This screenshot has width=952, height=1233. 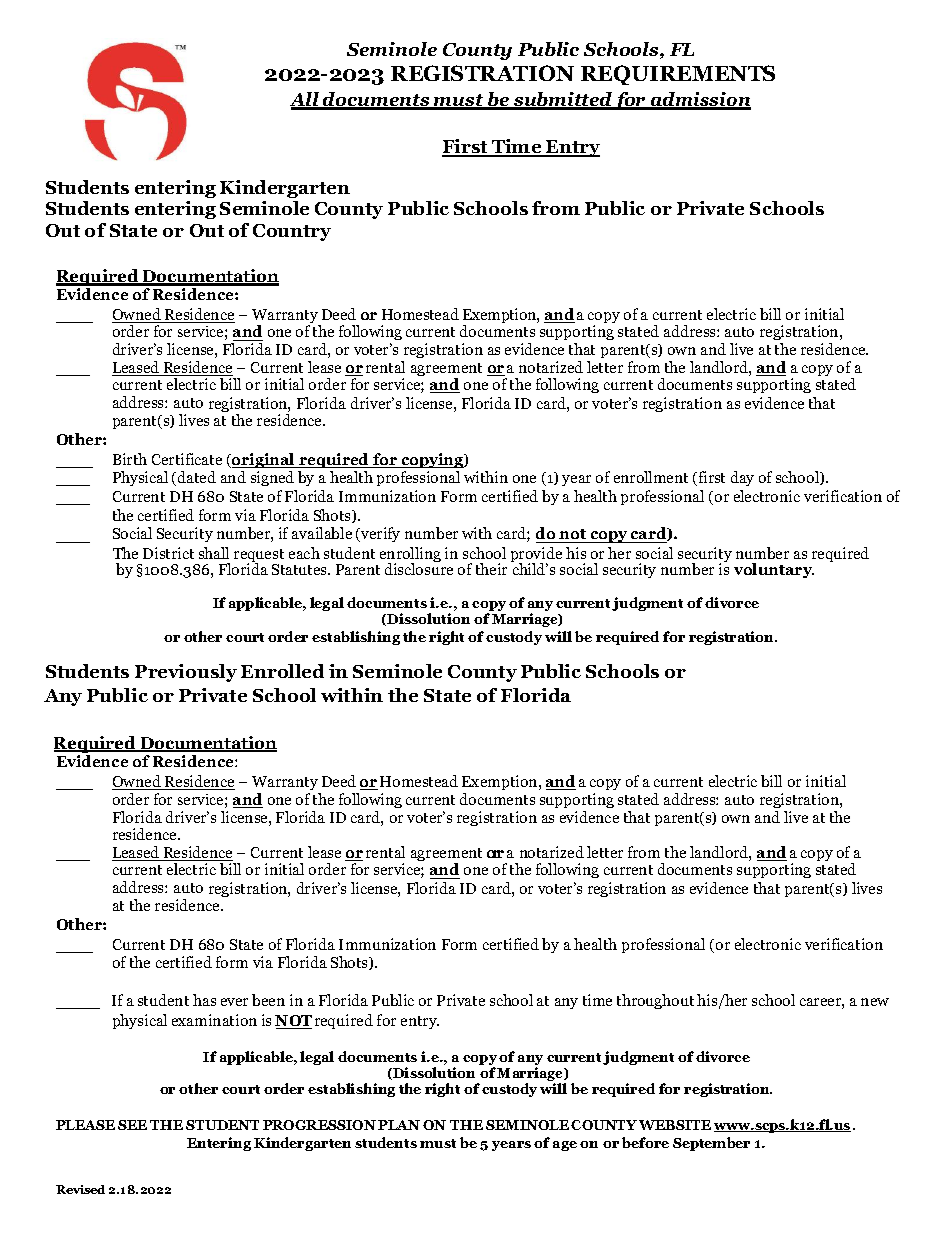 What do you see at coordinates (700, 100) in the screenshot?
I see `admission` at bounding box center [700, 100].
